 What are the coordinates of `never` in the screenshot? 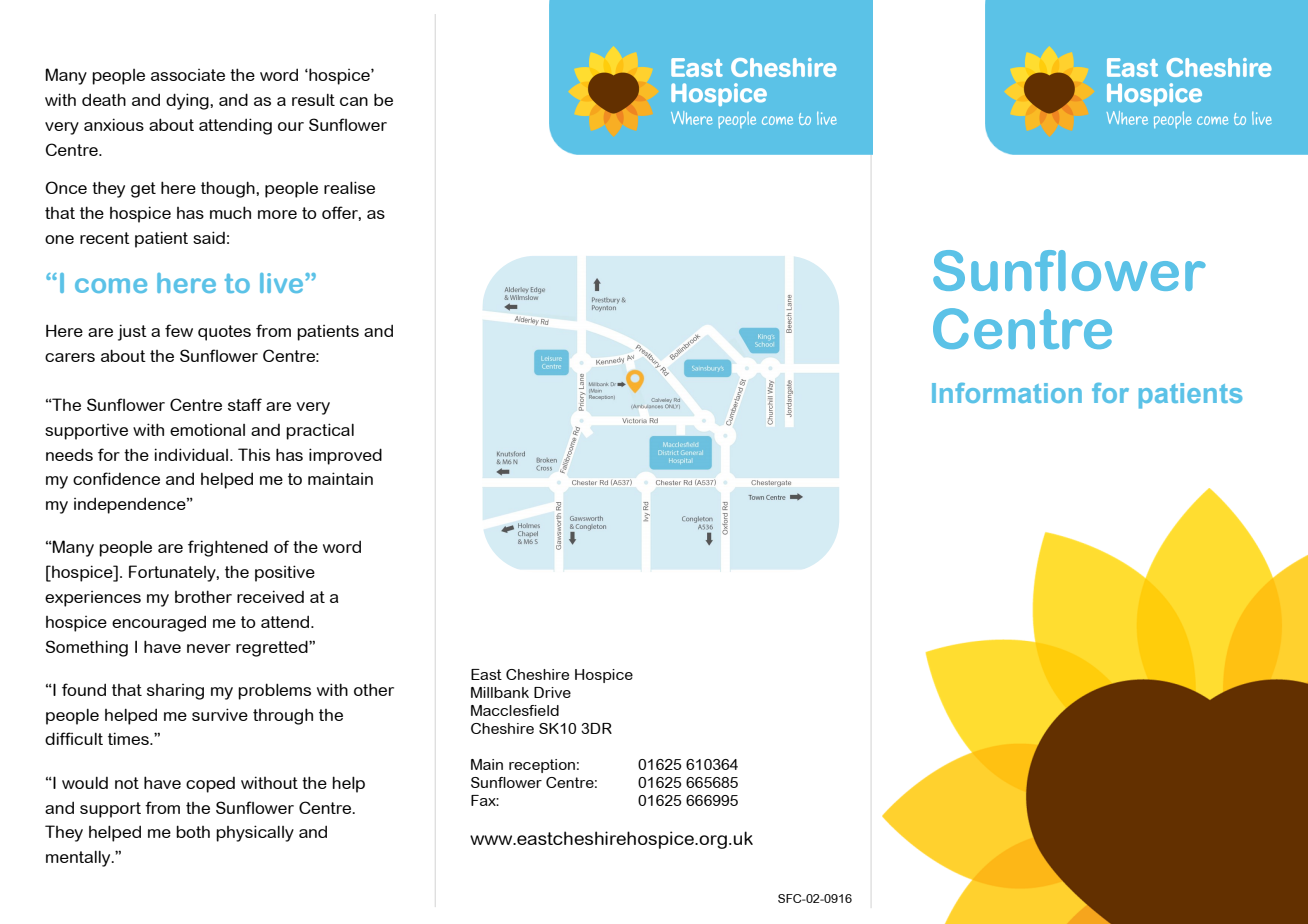 It's located at (209, 648).
